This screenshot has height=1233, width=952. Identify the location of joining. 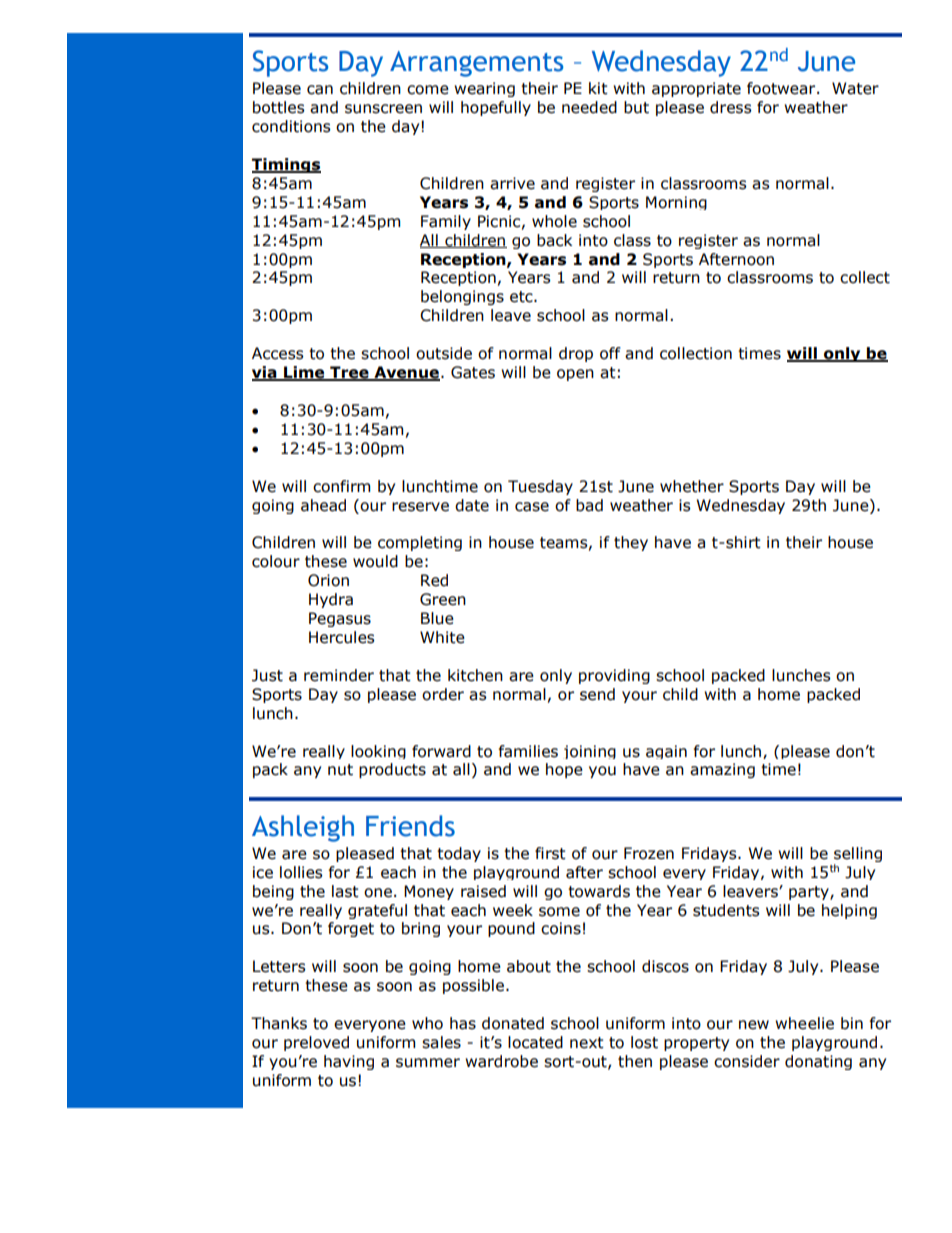
(590, 752).
